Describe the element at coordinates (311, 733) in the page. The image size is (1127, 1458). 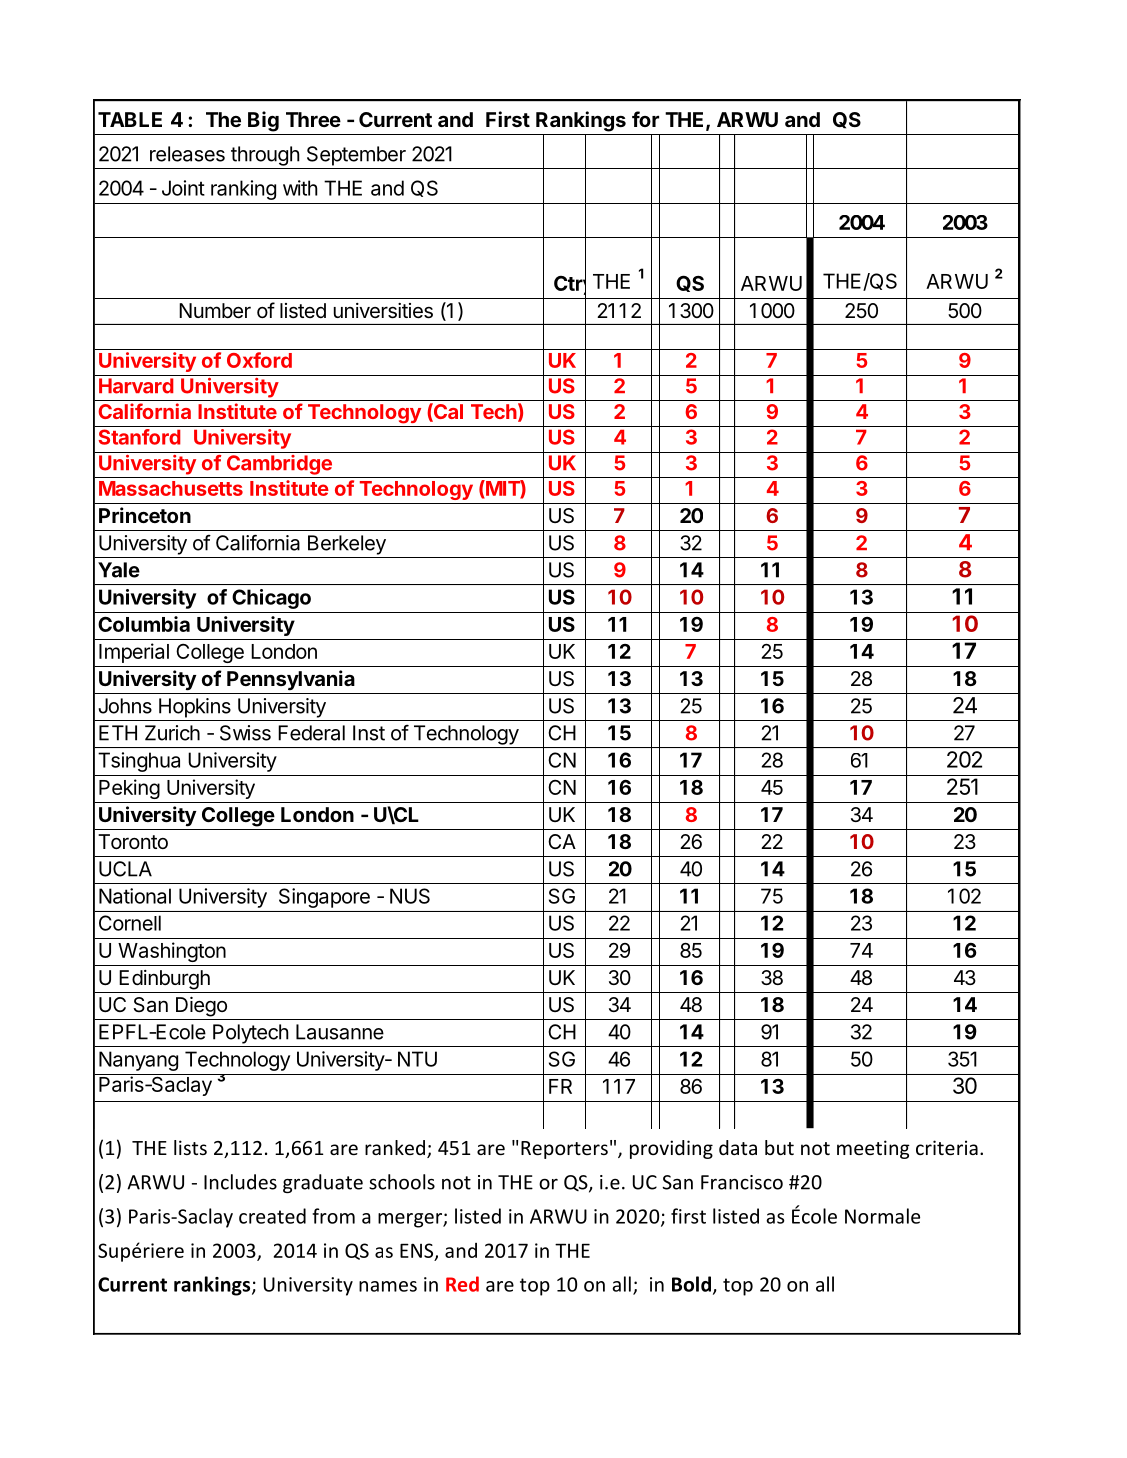
I see `Federal` at that location.
